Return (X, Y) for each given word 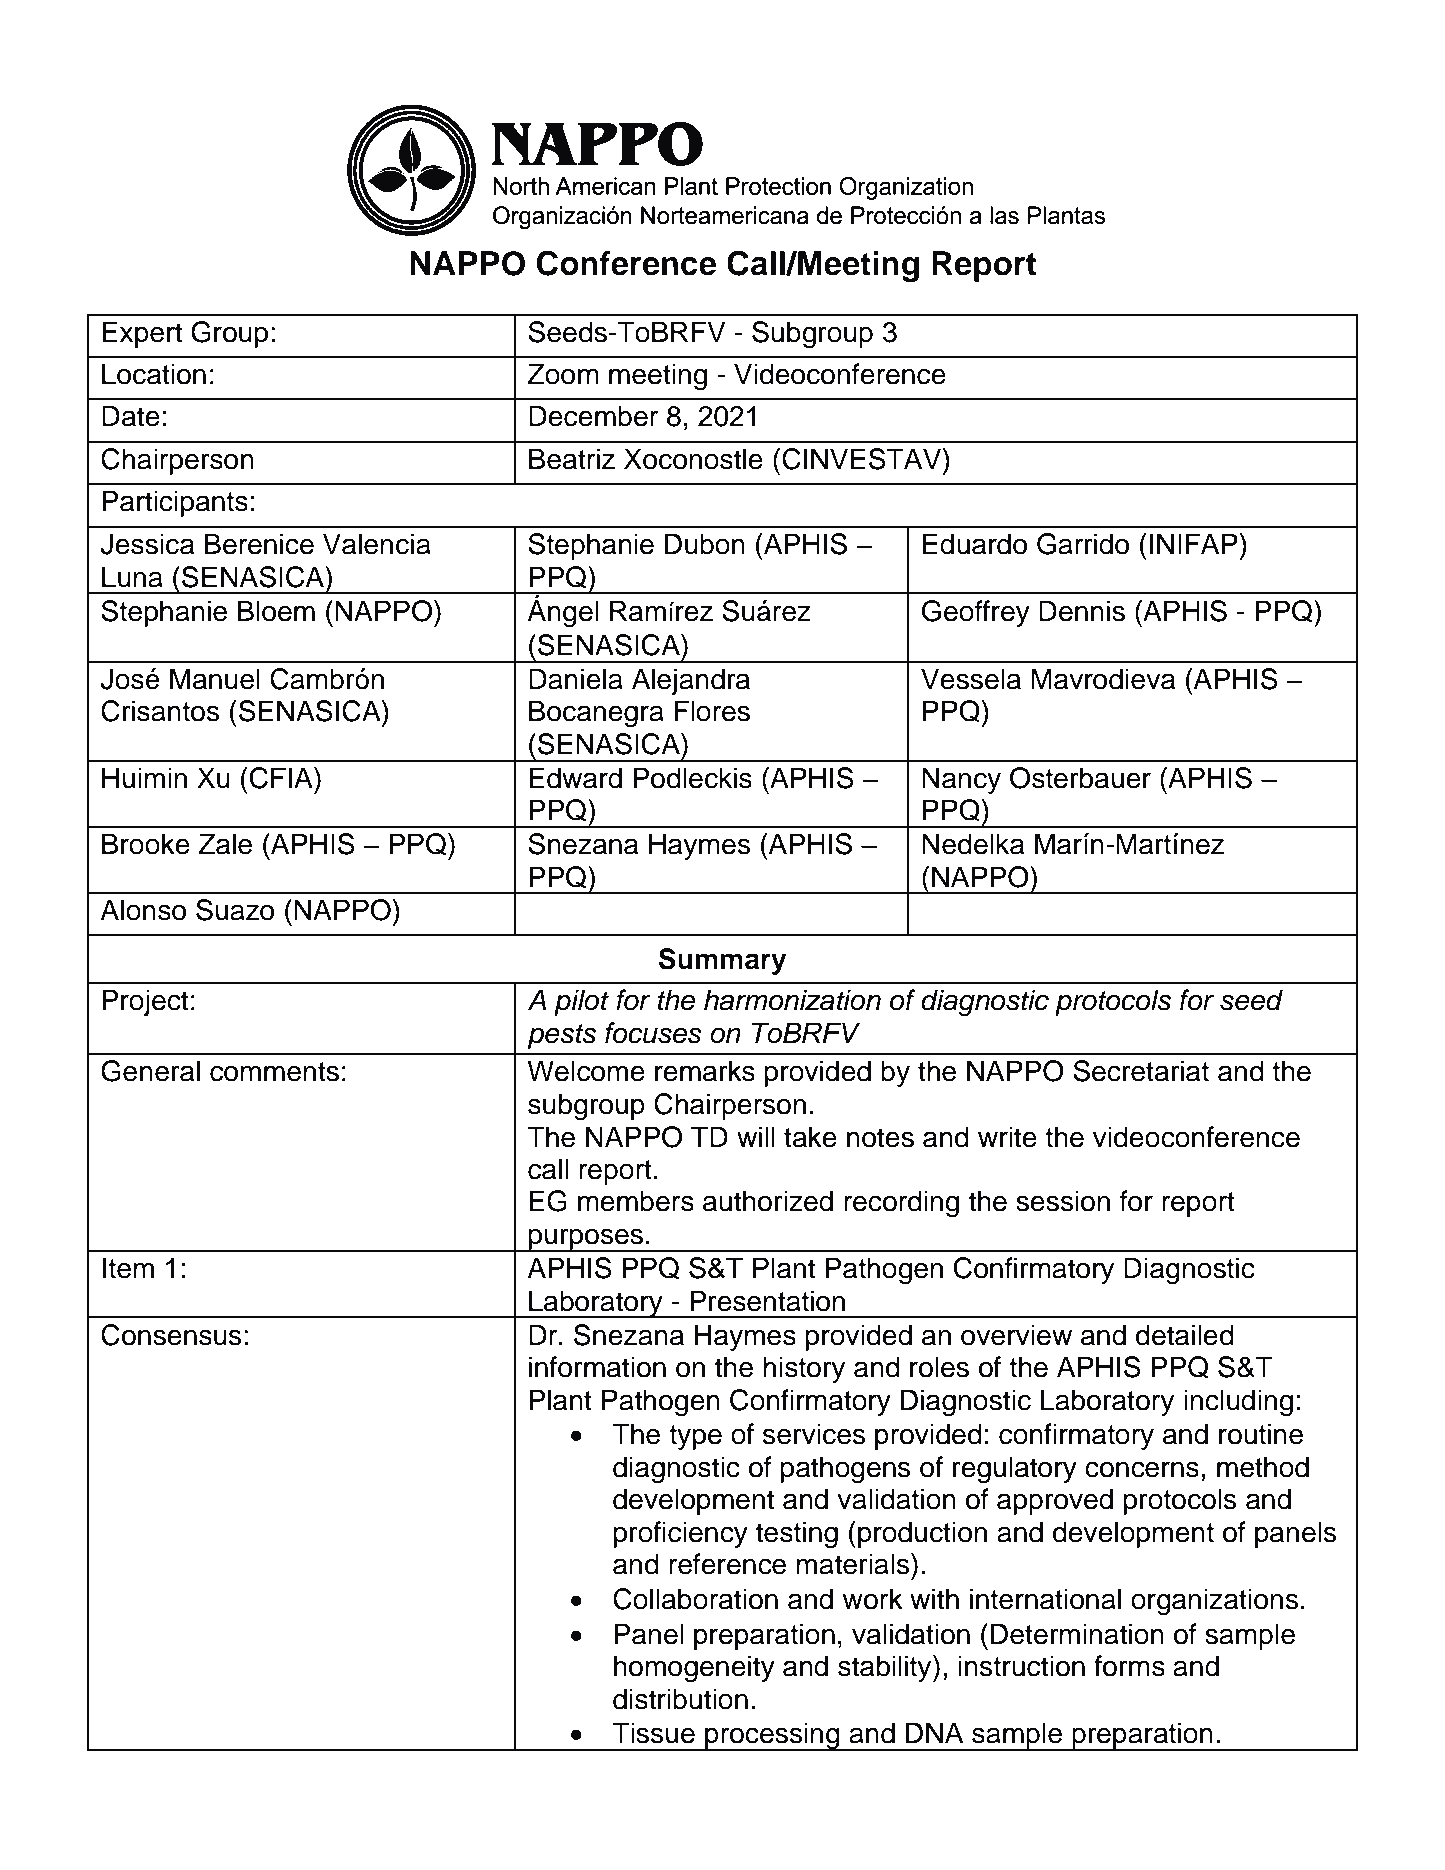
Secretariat (1141, 1071)
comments (274, 1072)
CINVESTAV (863, 459)
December (593, 416)
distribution (680, 1699)
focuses (653, 1033)
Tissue (653, 1733)
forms (1129, 1666)
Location (154, 374)
